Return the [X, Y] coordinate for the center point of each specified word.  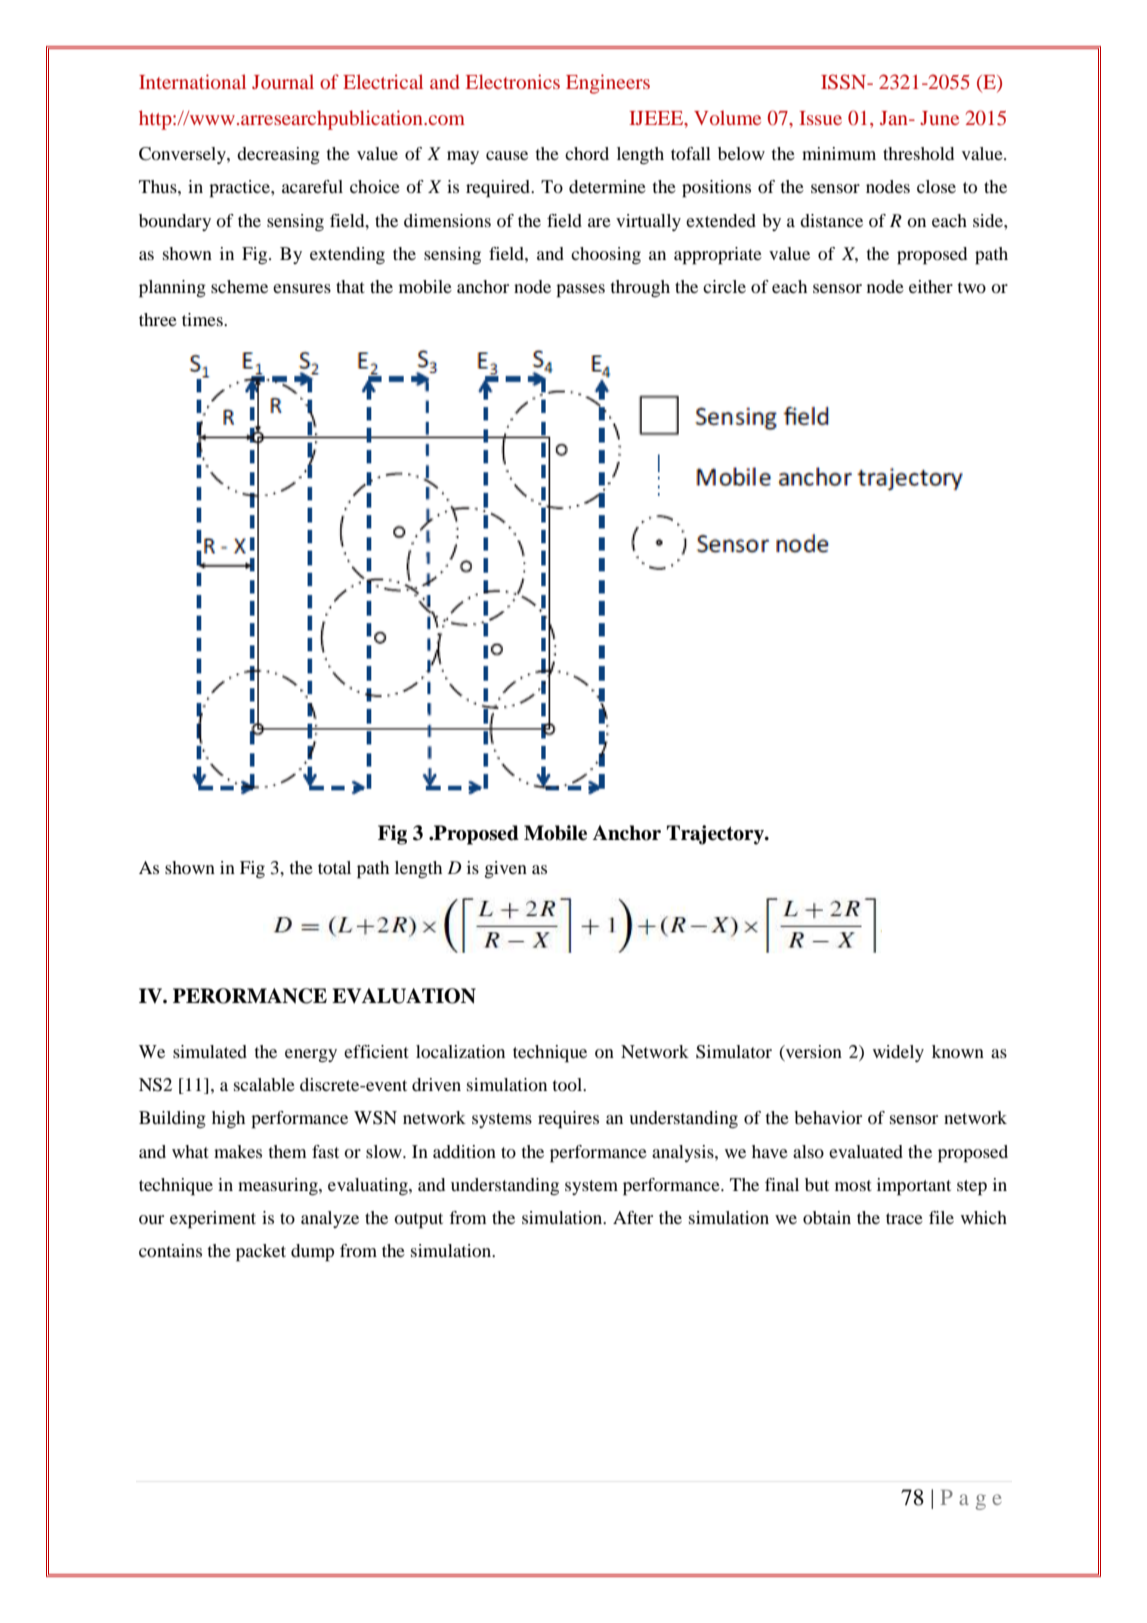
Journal [283, 81]
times [203, 319]
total [334, 867]
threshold [918, 153]
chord [587, 153]
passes [580, 291]
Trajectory [716, 835]
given [505, 869]
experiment [213, 1220]
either [931, 286]
